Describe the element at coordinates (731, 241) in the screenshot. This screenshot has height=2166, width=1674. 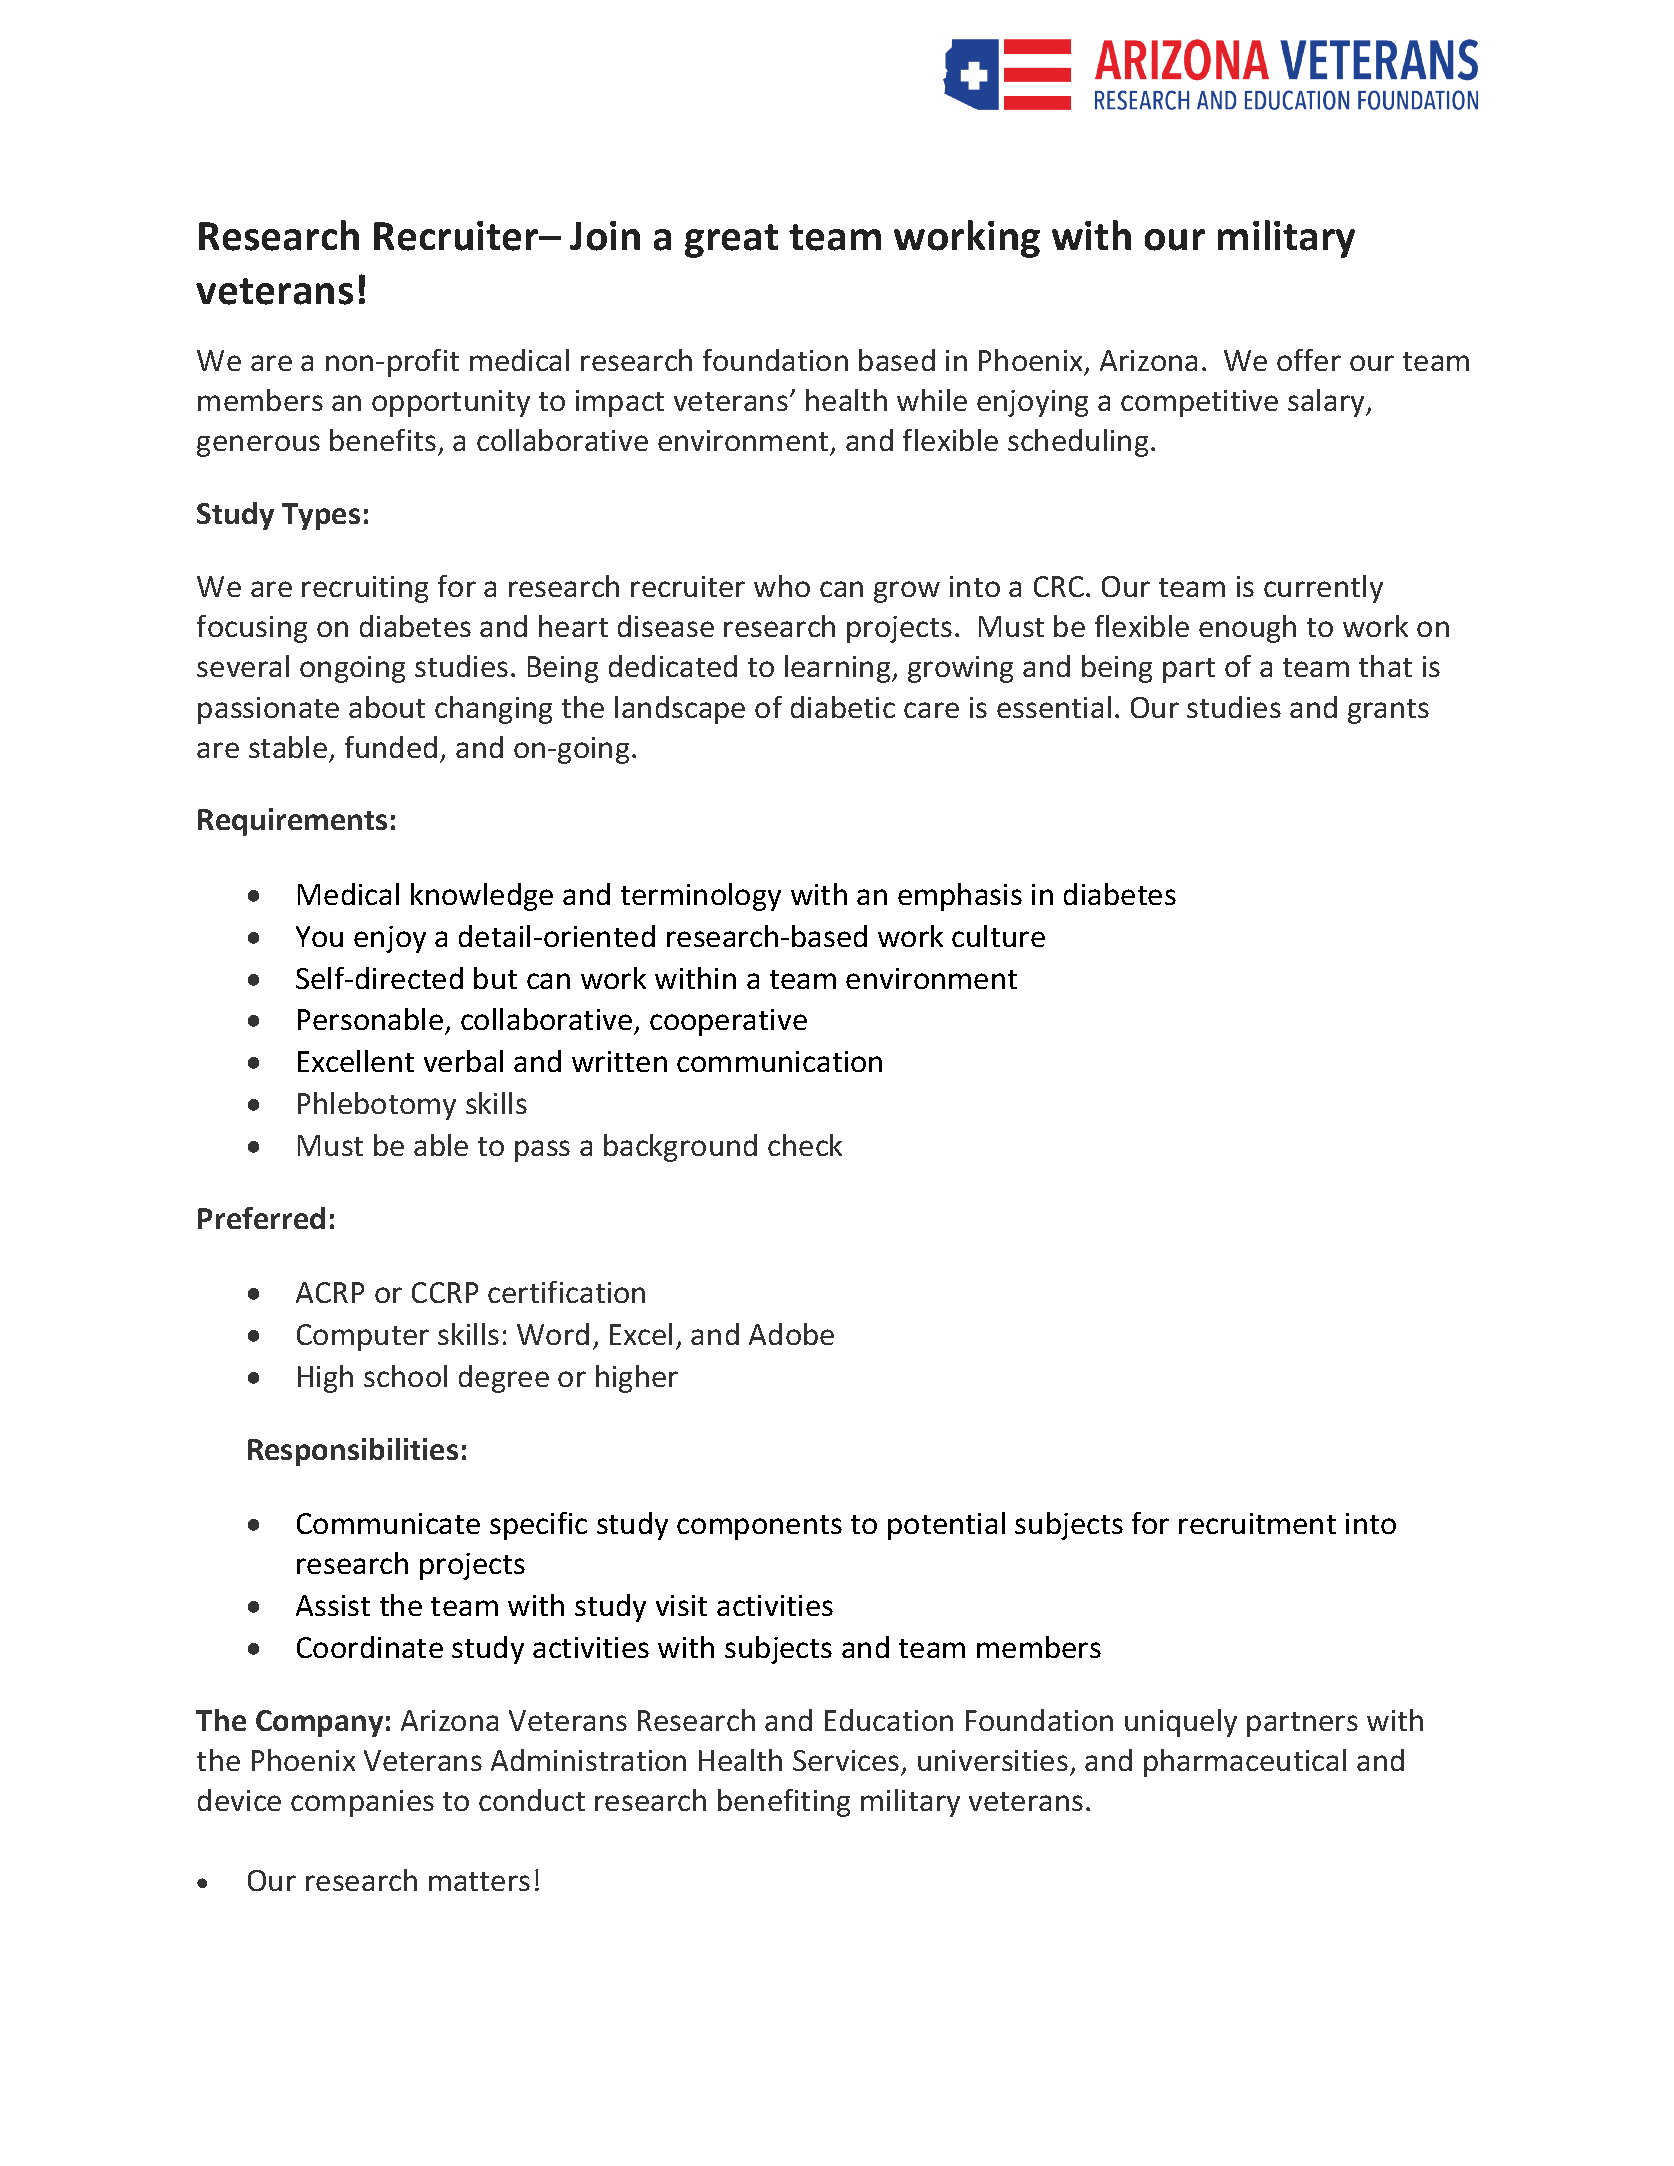
I see `great` at that location.
